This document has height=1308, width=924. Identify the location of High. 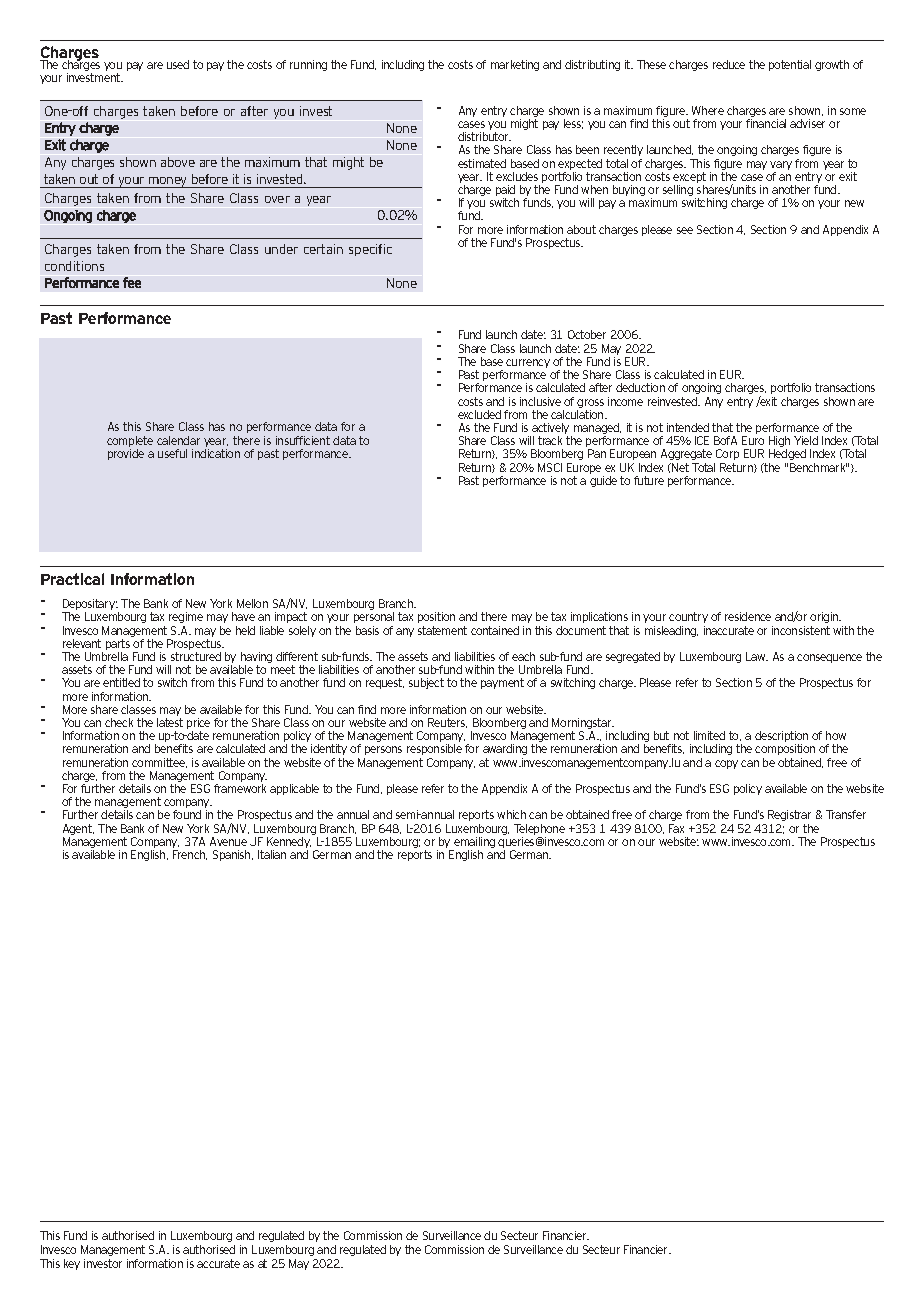
(779, 443).
